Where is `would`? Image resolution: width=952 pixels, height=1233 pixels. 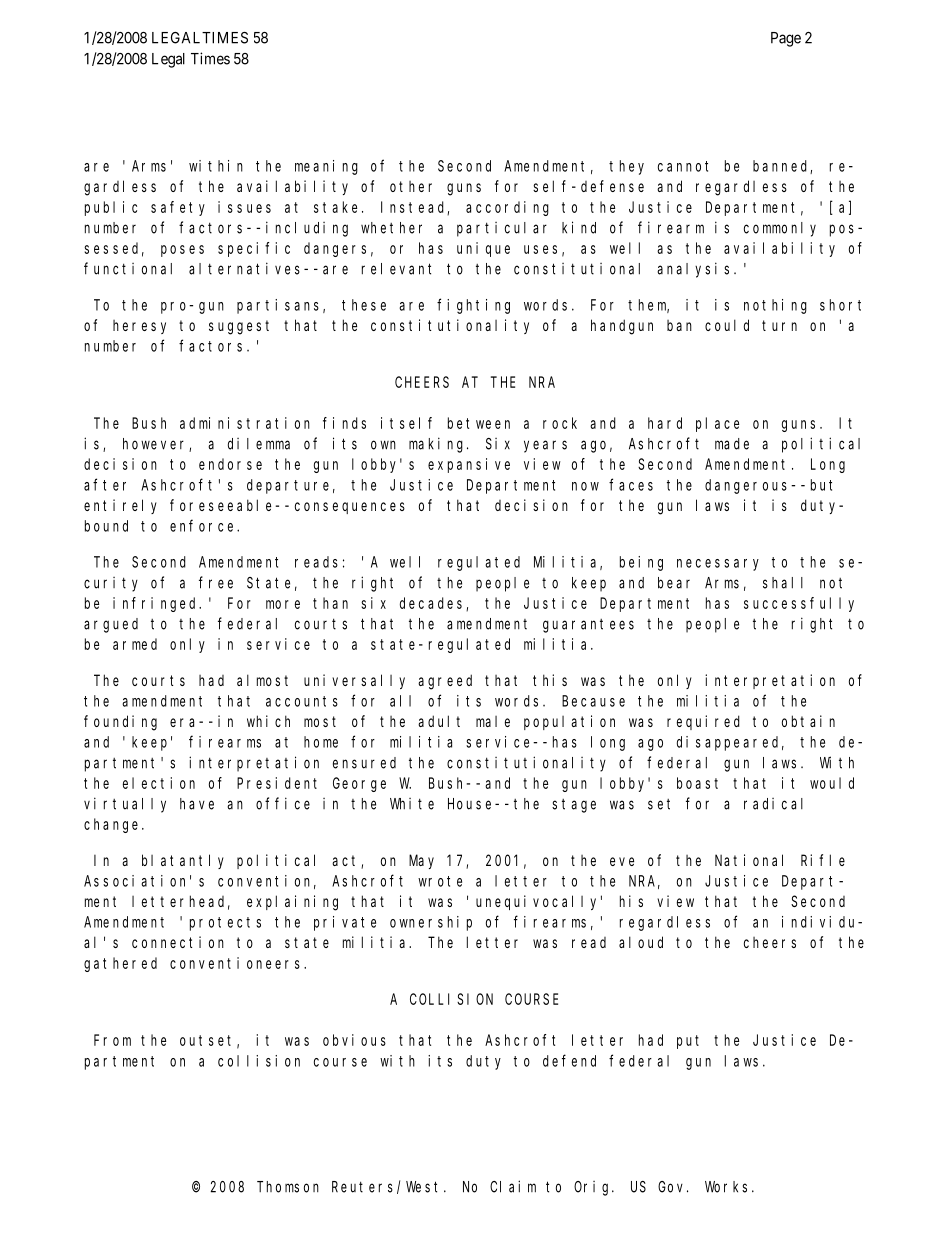 would is located at coordinates (832, 783).
